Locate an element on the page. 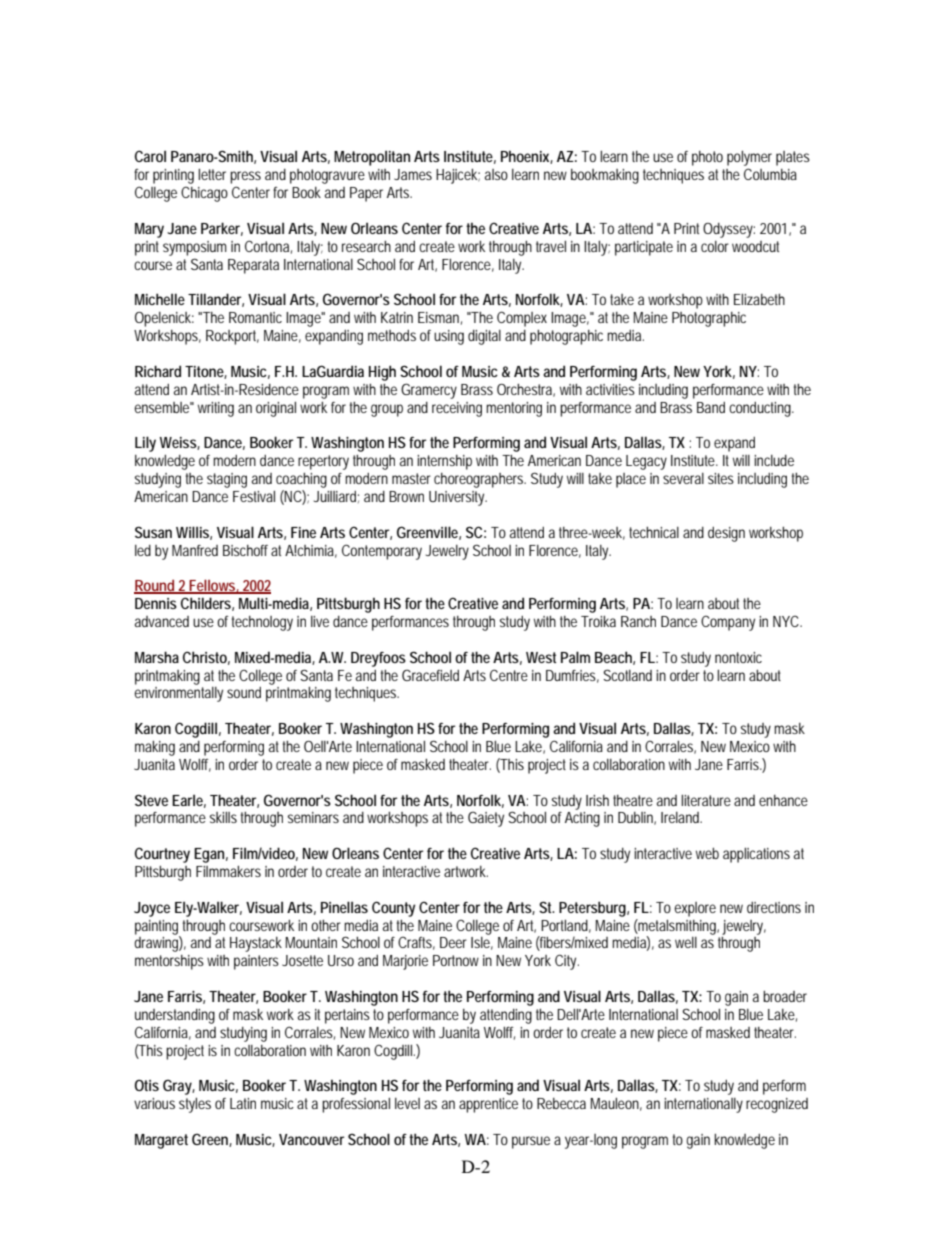  James is located at coordinates (413, 174).
